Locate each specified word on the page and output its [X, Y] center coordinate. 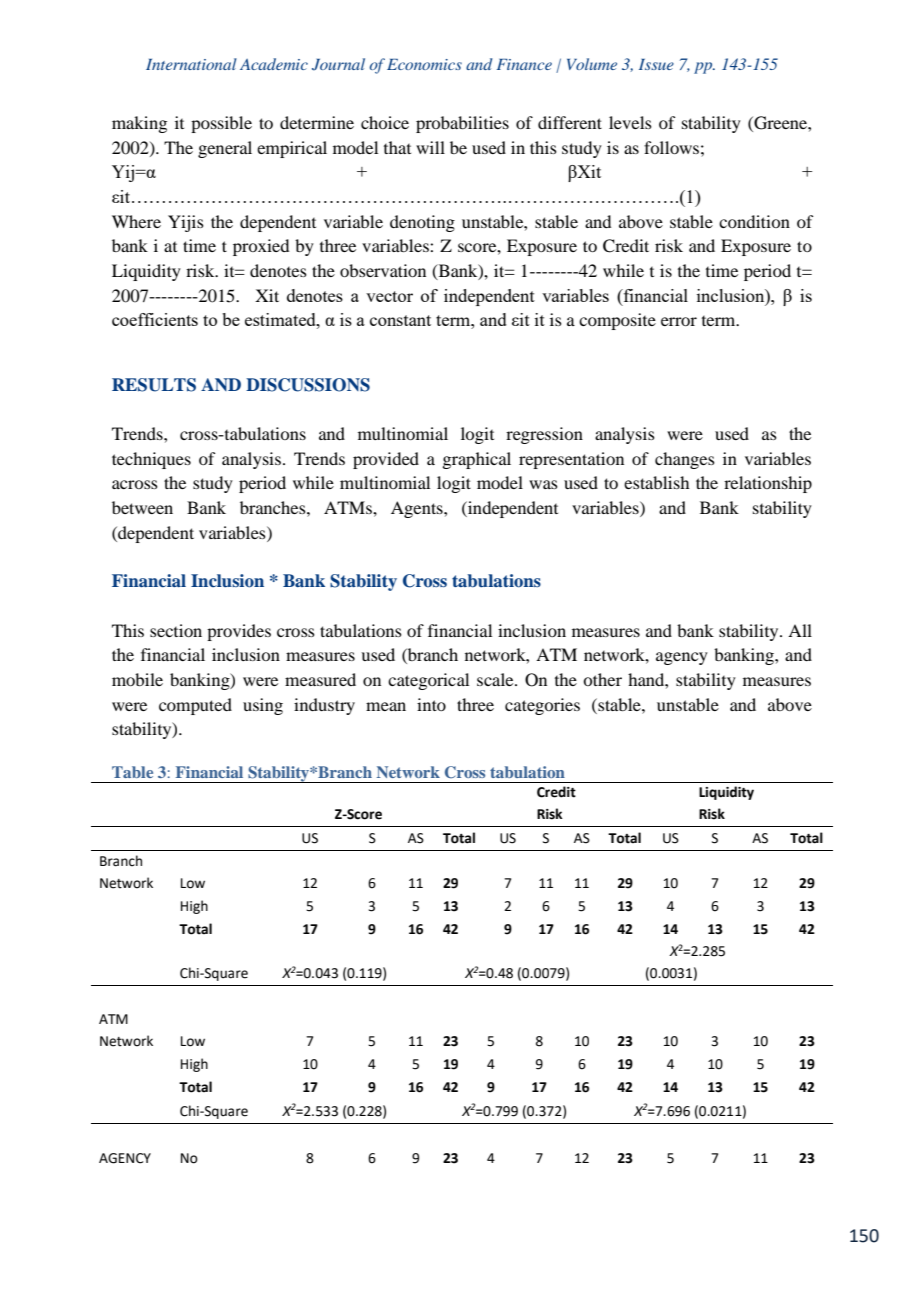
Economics [424, 64]
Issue [656, 64]
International [191, 64]
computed [195, 706]
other [602, 679]
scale [496, 679]
